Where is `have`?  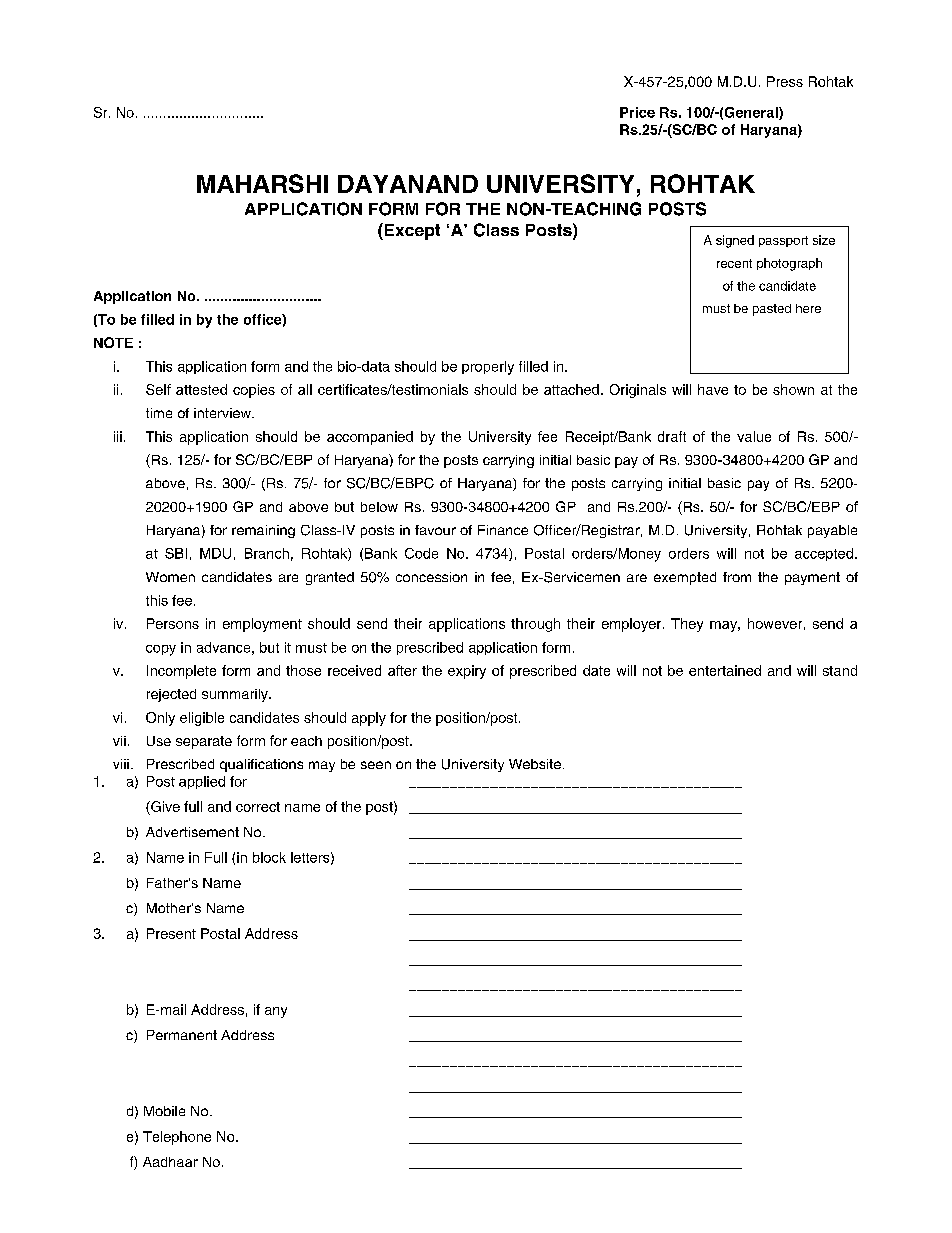
have is located at coordinates (713, 389).
